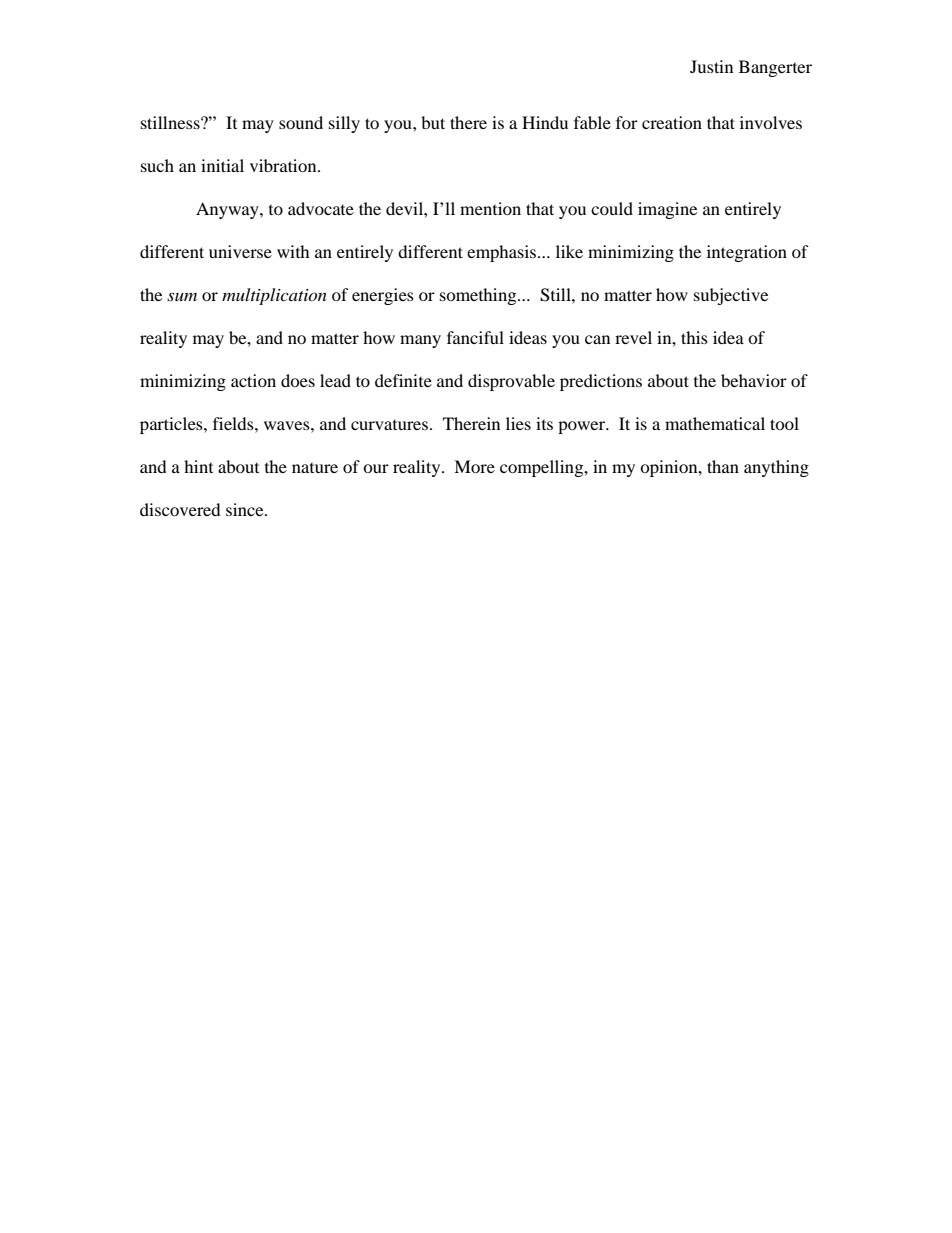 This screenshot has width=952, height=1233. I want to click on something, so click(479, 296).
